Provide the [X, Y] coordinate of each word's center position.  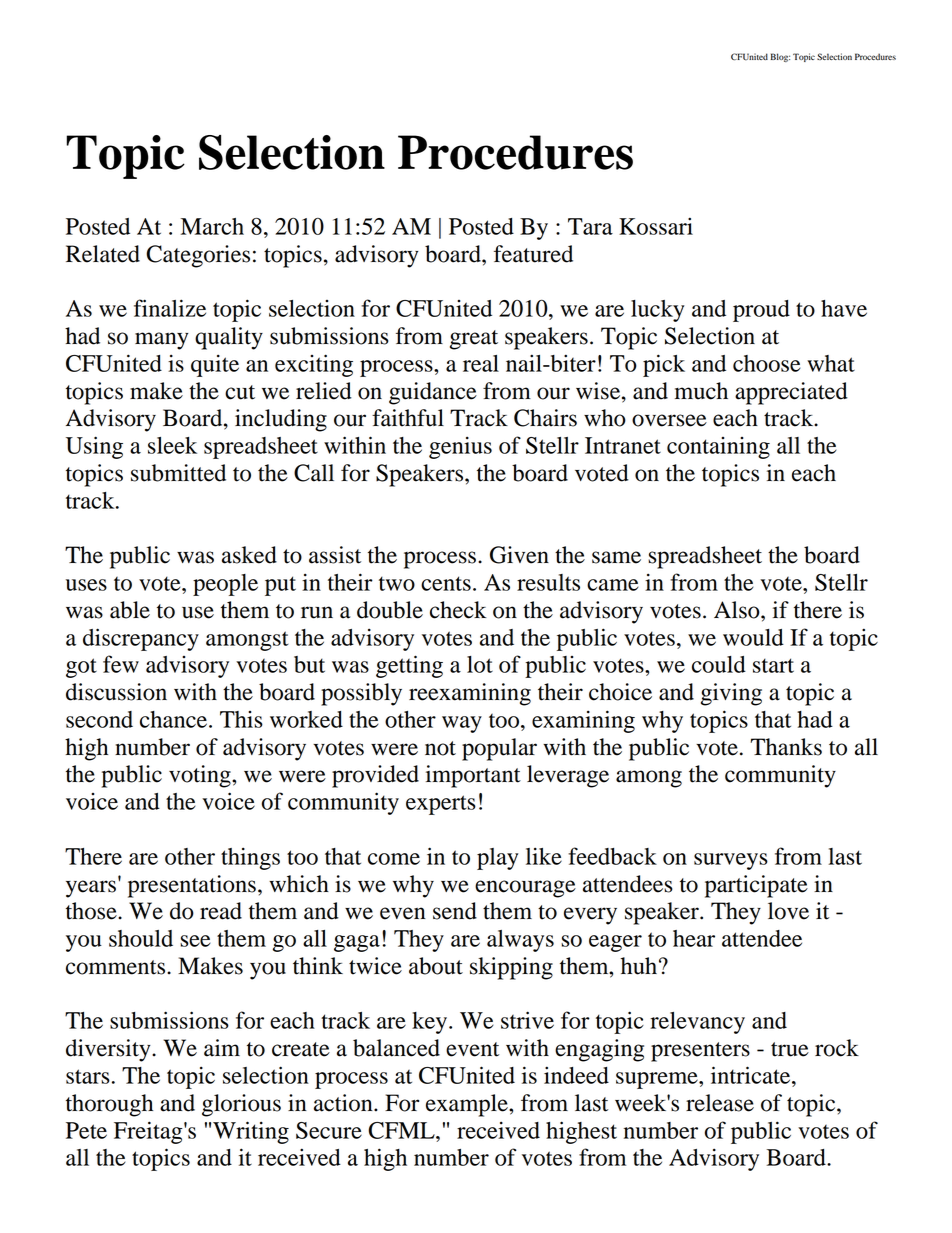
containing [718, 448]
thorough [109, 1105]
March [212, 226]
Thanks [786, 747]
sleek [172, 445]
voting [201, 776]
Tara [590, 226]
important [473, 776]
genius [460, 447]
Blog [780, 57]
